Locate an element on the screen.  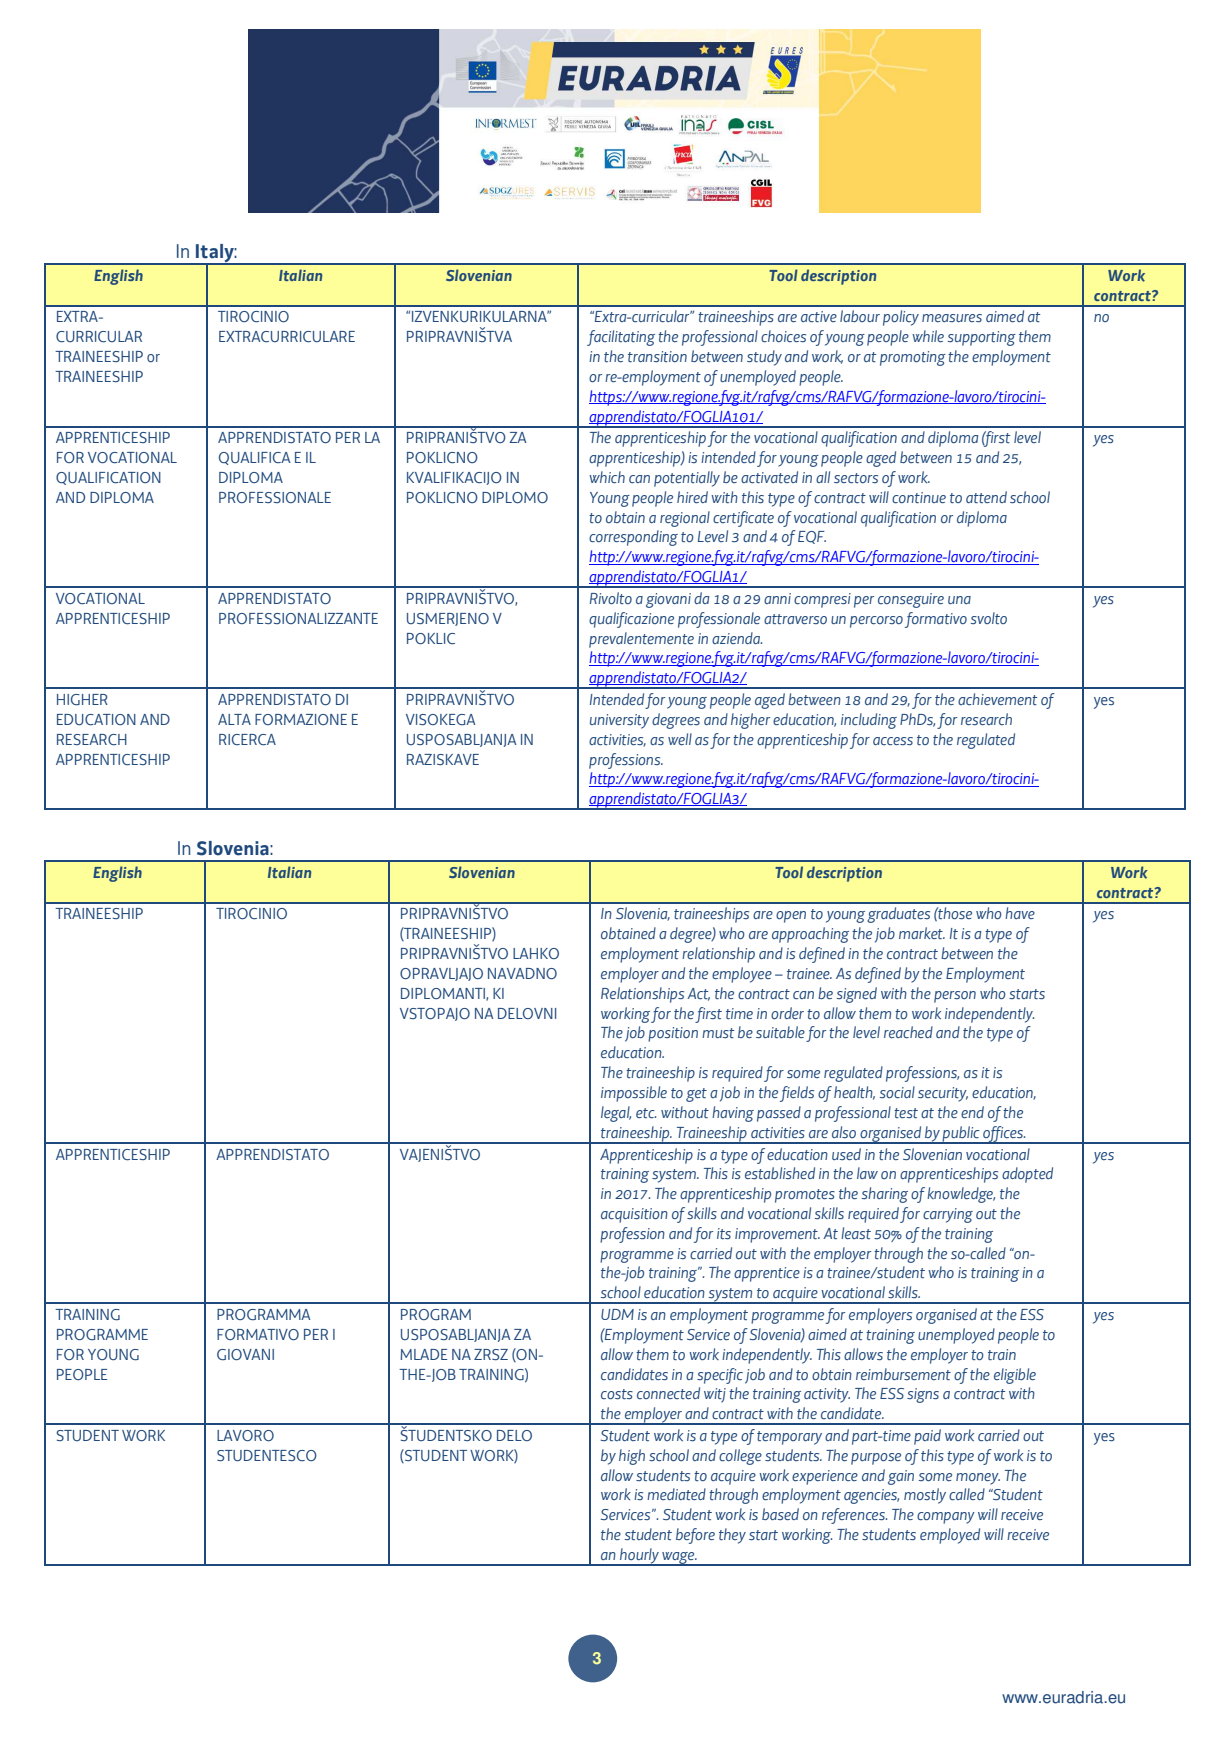
facilitating is located at coordinates (621, 338).
